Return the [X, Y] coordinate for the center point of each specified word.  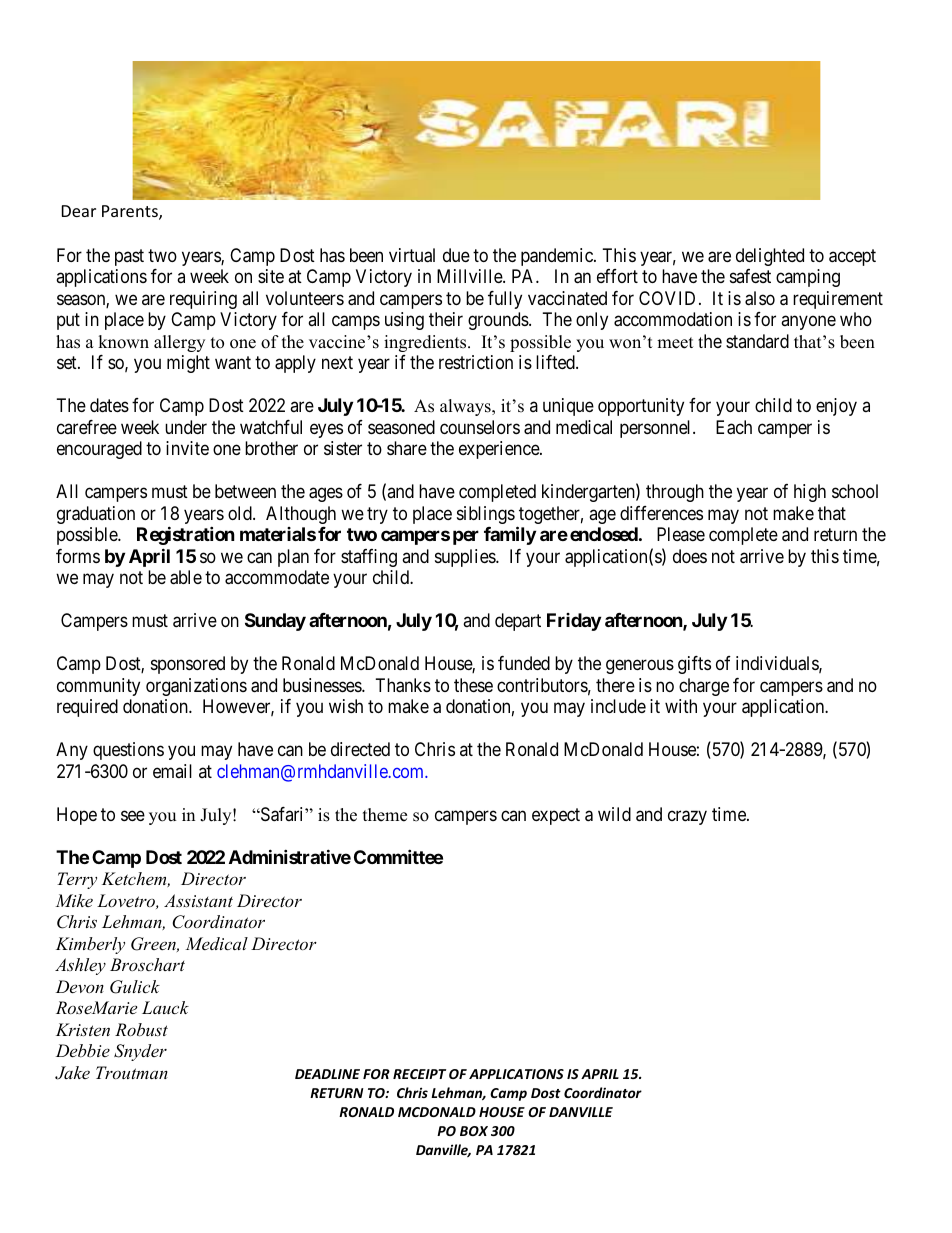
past [129, 257]
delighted [770, 257]
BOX [474, 1131]
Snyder [140, 1052]
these [473, 685]
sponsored [188, 665]
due [456, 255]
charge [704, 687]
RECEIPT [419, 1074]
